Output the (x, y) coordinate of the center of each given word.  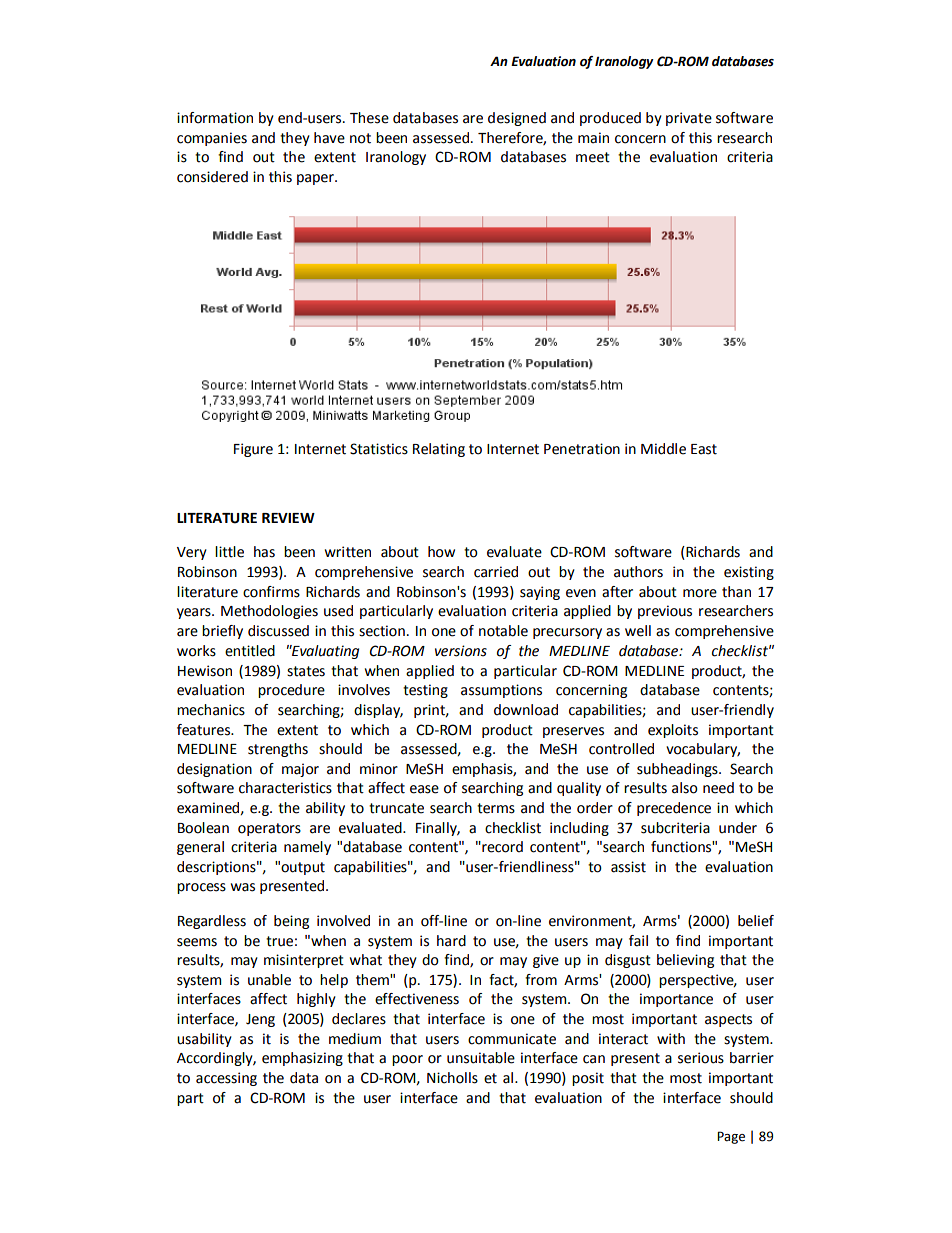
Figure (253, 450)
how (441, 552)
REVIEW (288, 518)
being (291, 922)
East (704, 449)
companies (212, 139)
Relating (439, 450)
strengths (278, 750)
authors (638, 572)
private (689, 119)
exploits (673, 731)
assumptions (501, 691)
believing (685, 961)
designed (517, 119)
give (546, 961)
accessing (226, 1079)
